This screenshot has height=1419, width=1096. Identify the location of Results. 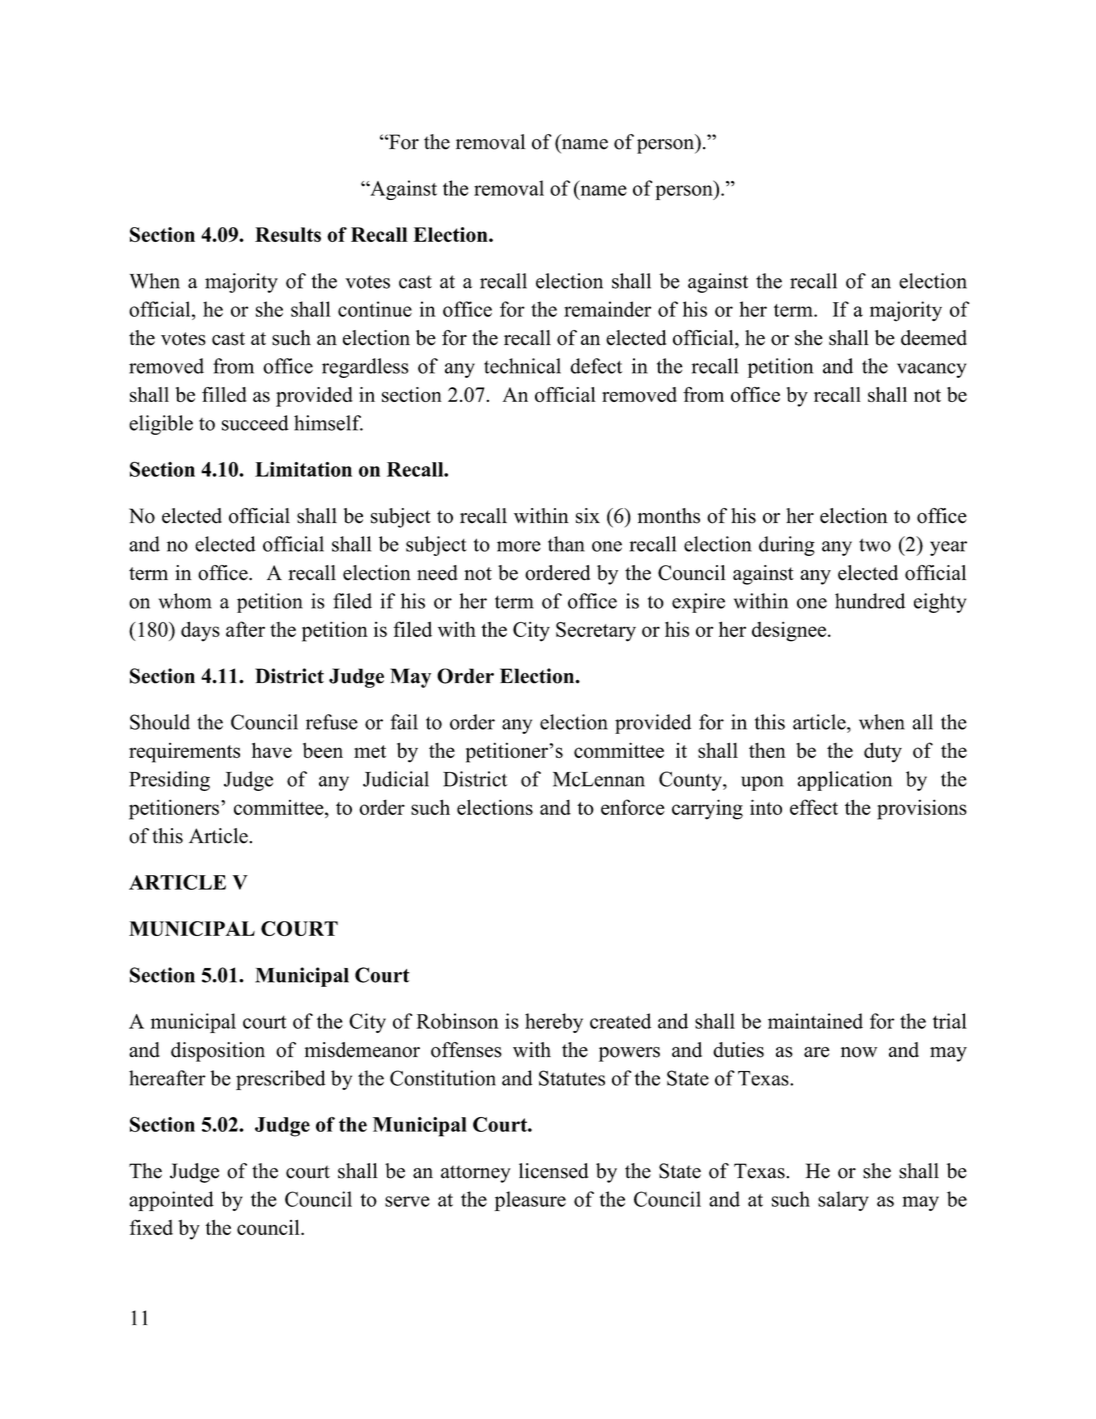
(288, 234).
